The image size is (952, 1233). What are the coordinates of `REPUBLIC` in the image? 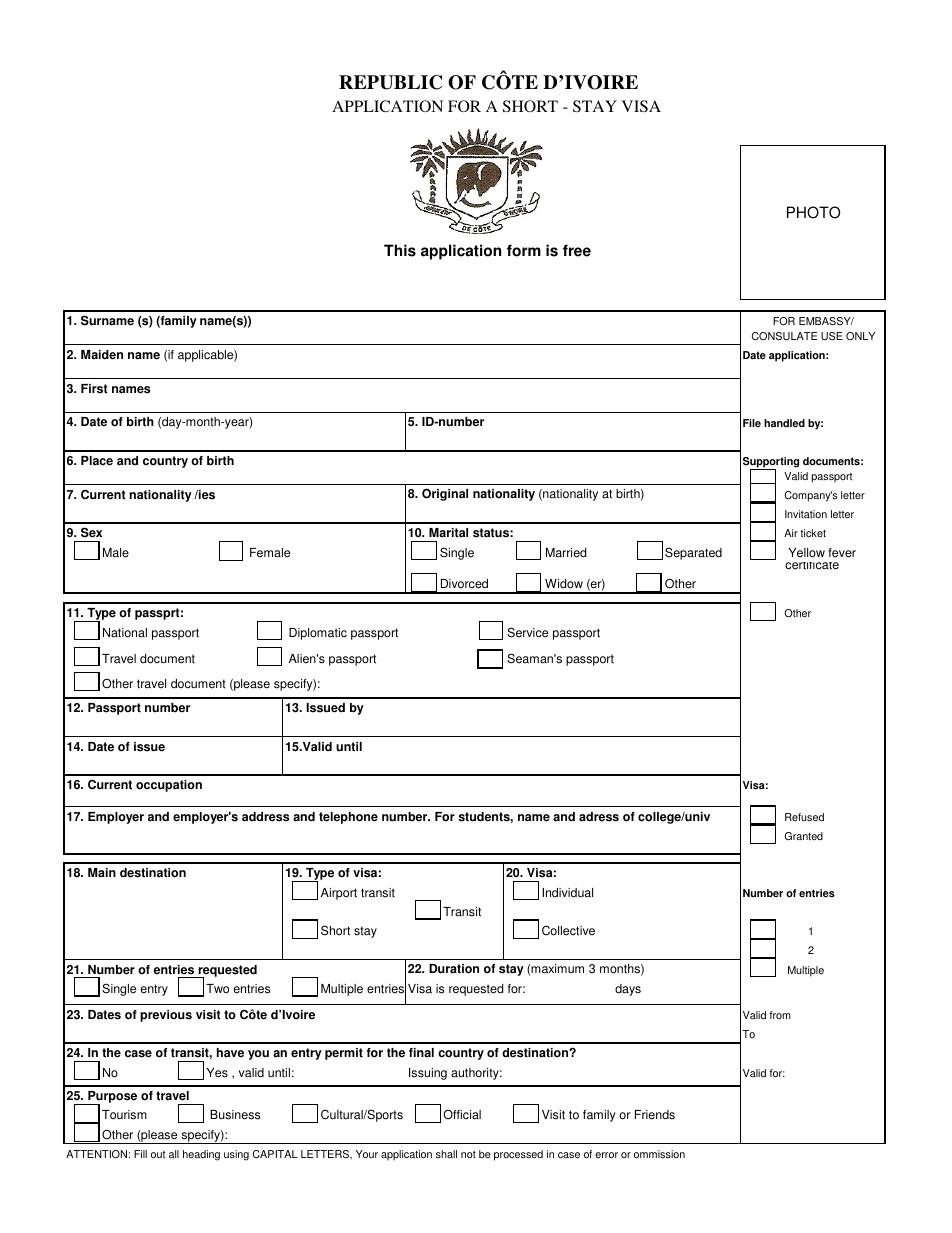 It's located at (390, 82).
